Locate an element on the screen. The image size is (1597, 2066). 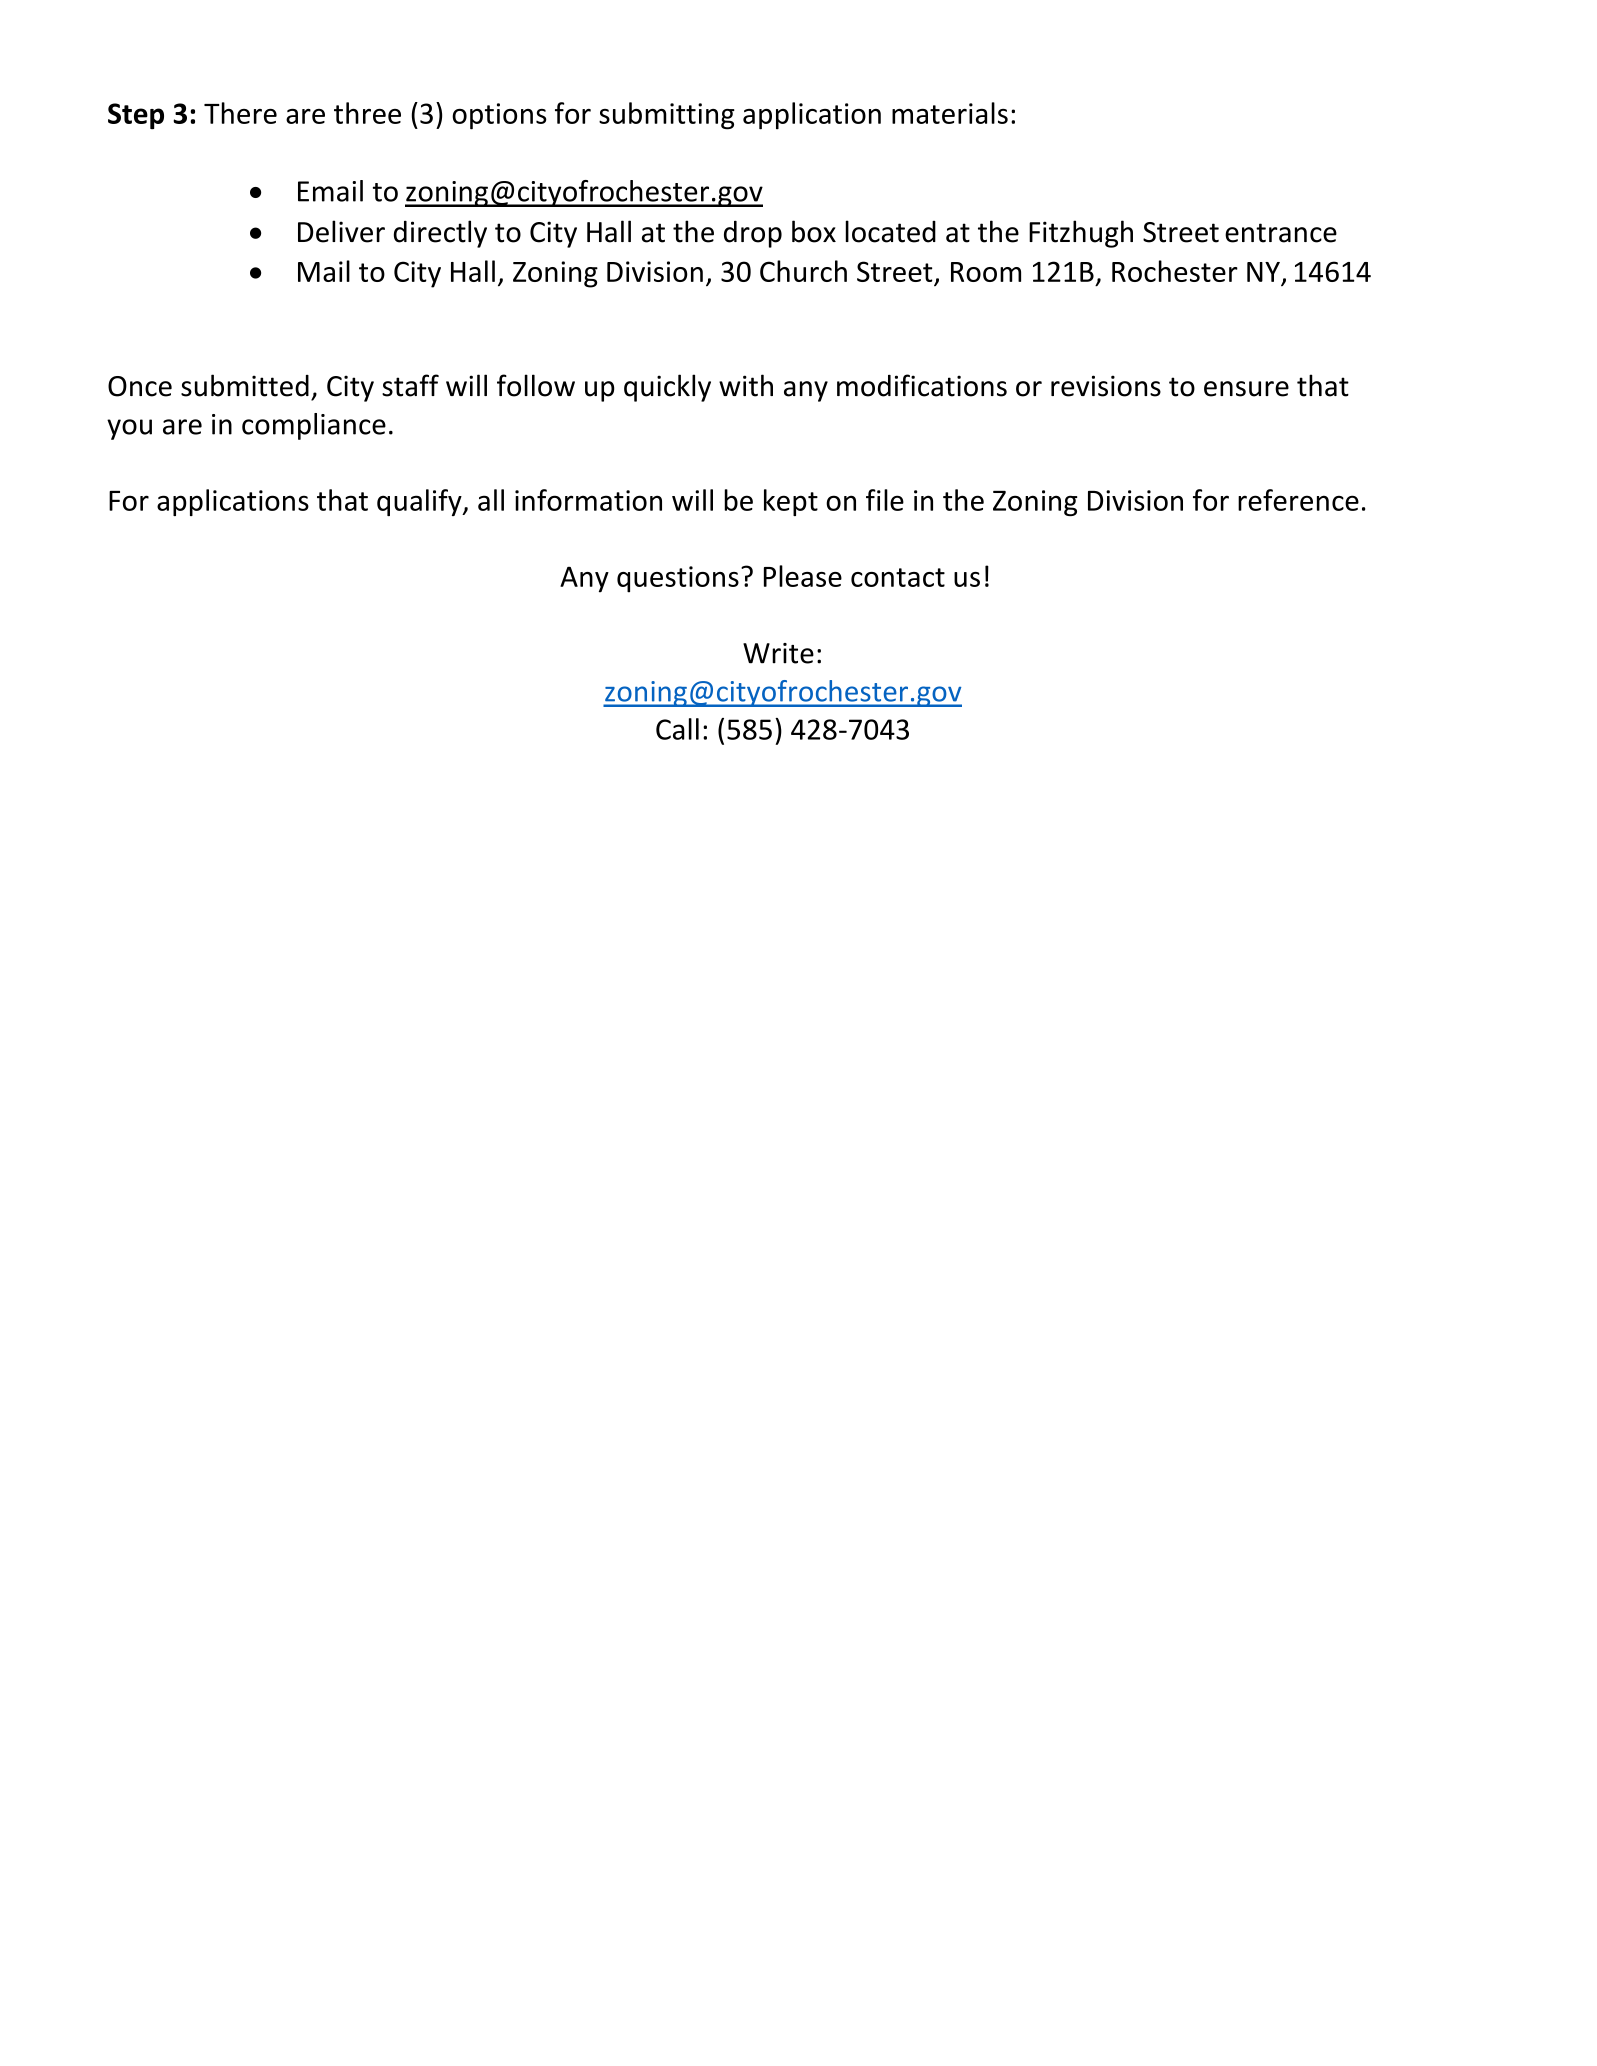
submitting is located at coordinates (667, 116).
